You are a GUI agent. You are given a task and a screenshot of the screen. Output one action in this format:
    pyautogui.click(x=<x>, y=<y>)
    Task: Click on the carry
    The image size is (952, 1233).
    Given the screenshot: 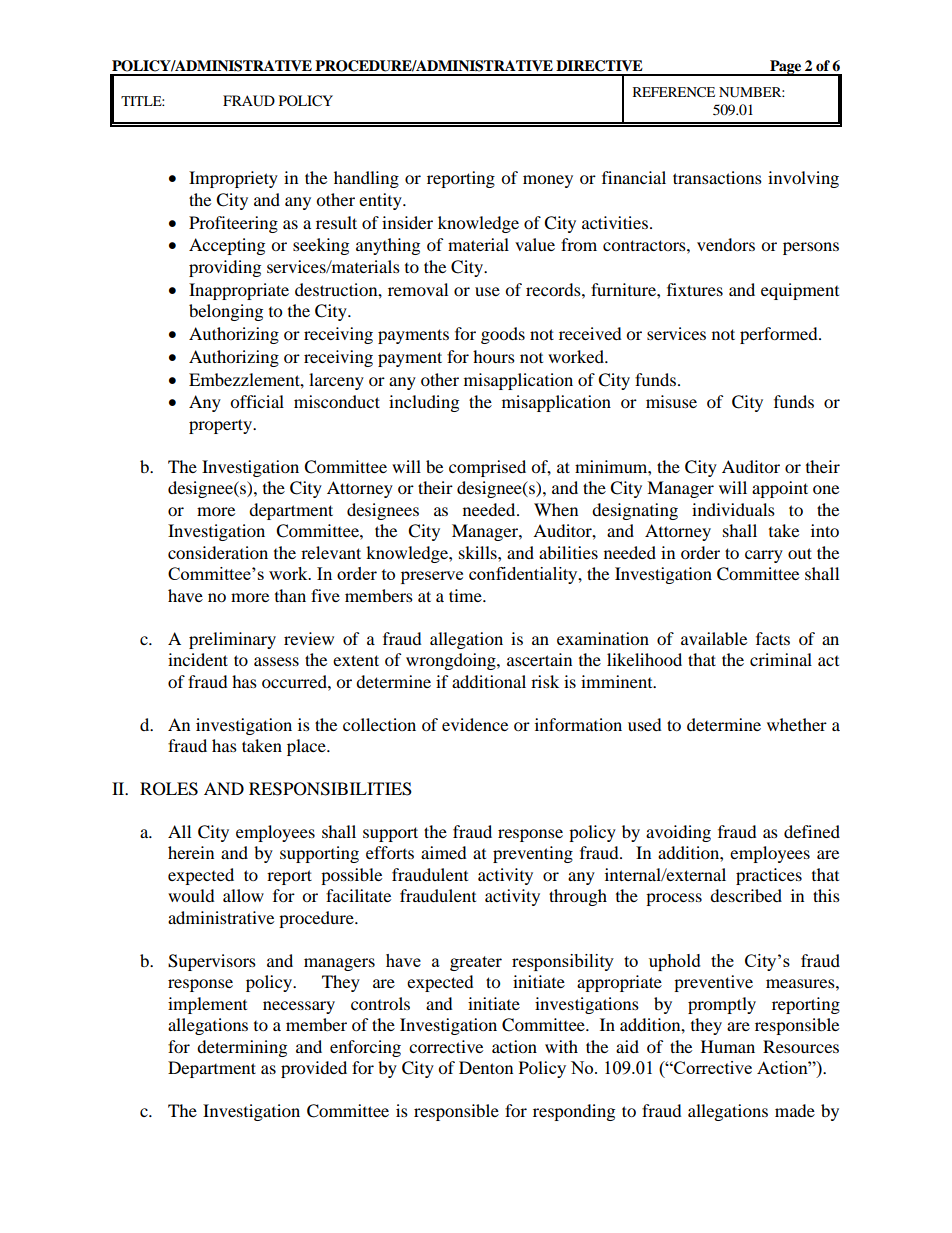 What is the action you would take?
    pyautogui.click(x=764, y=556)
